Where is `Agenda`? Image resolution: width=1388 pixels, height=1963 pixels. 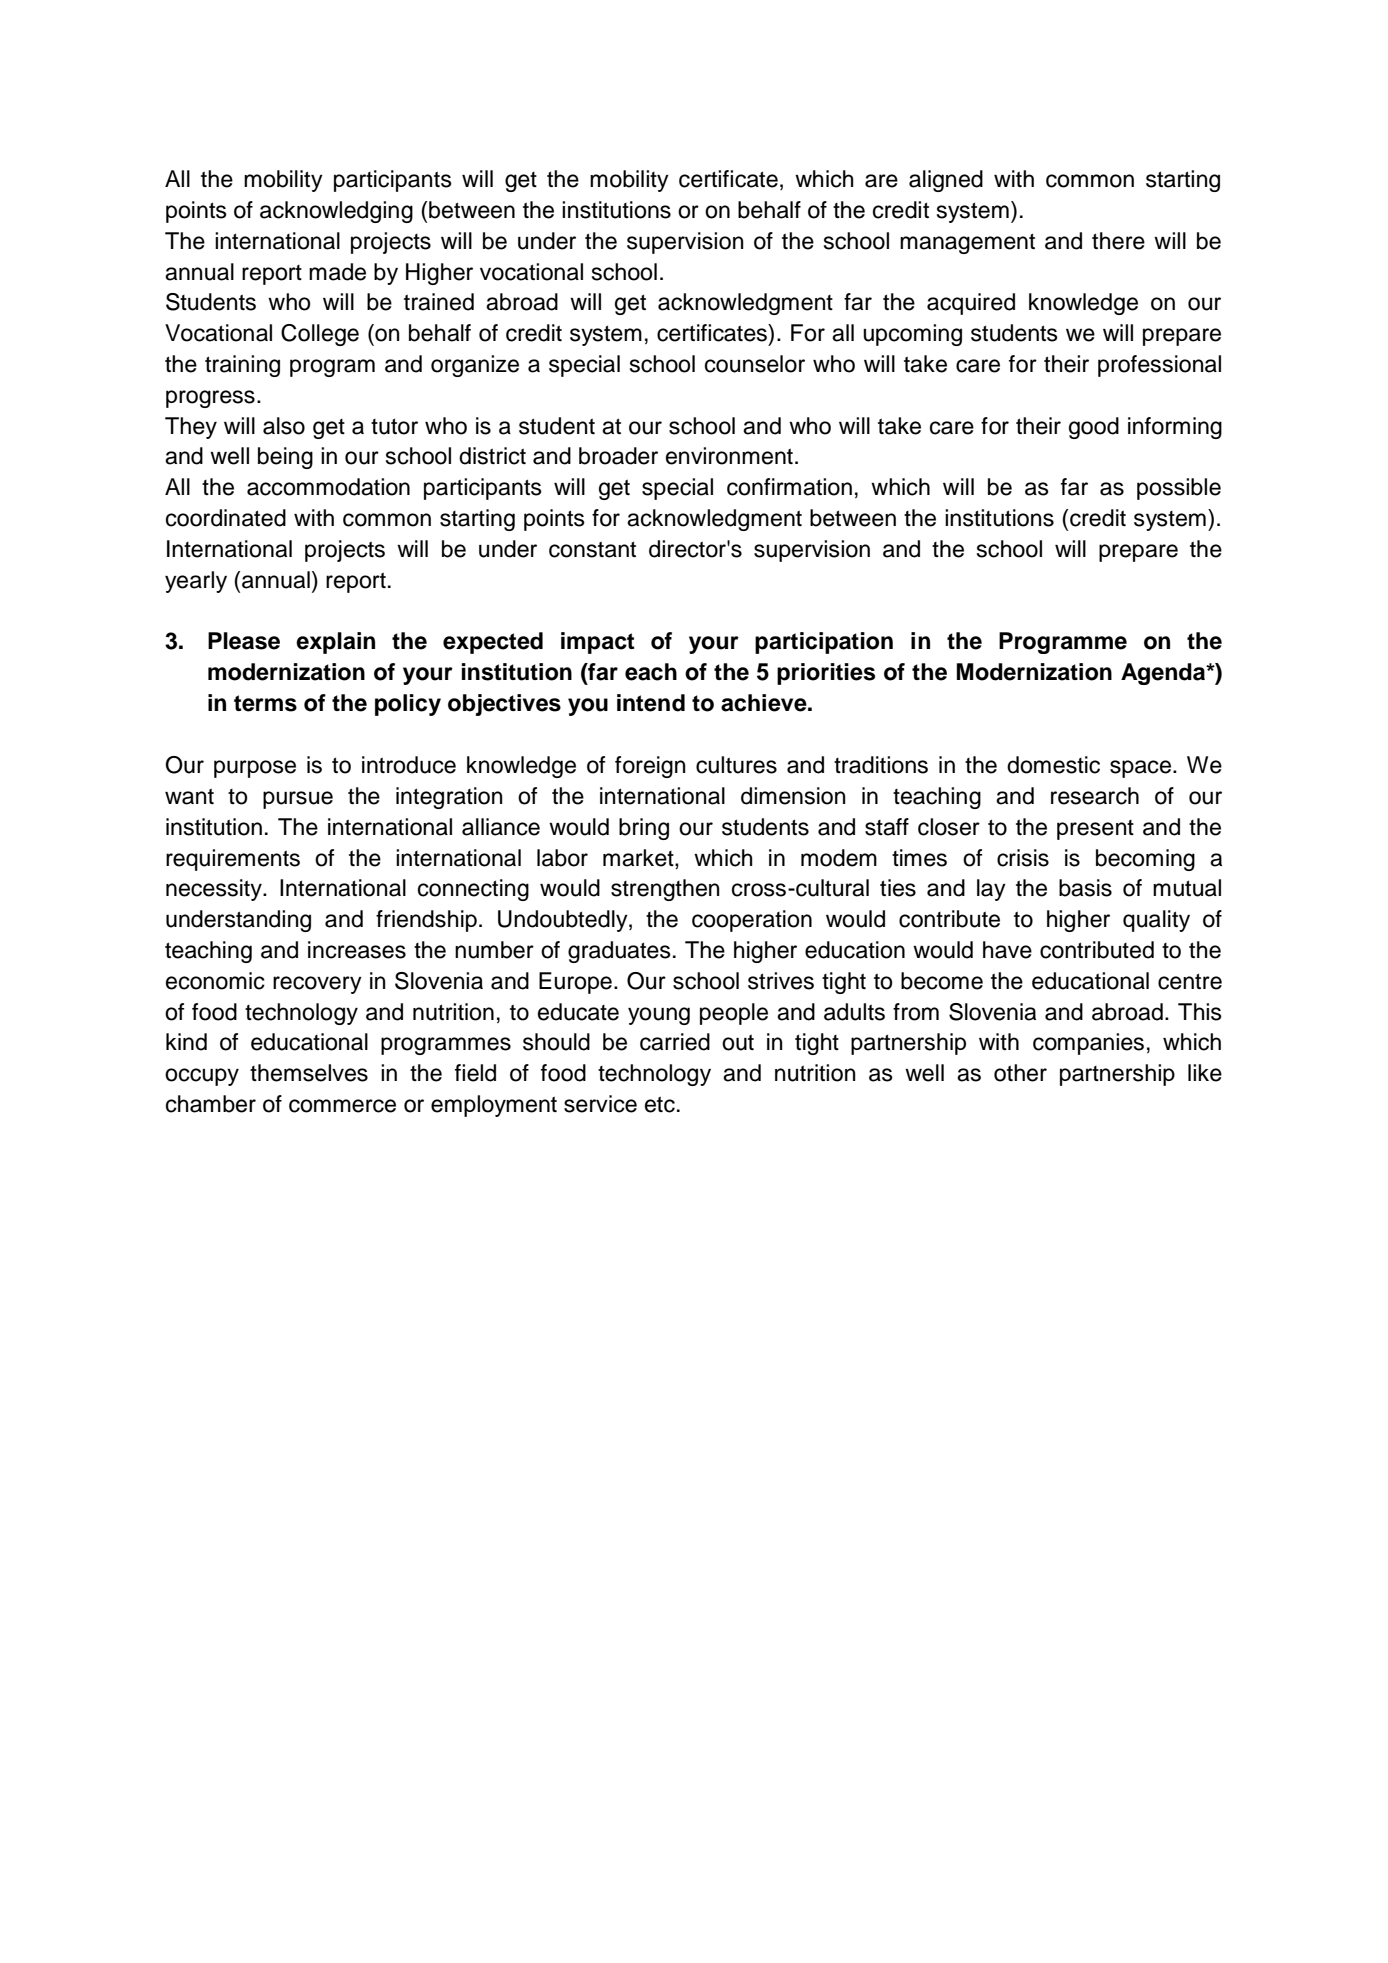
Agenda is located at coordinates (1164, 674).
